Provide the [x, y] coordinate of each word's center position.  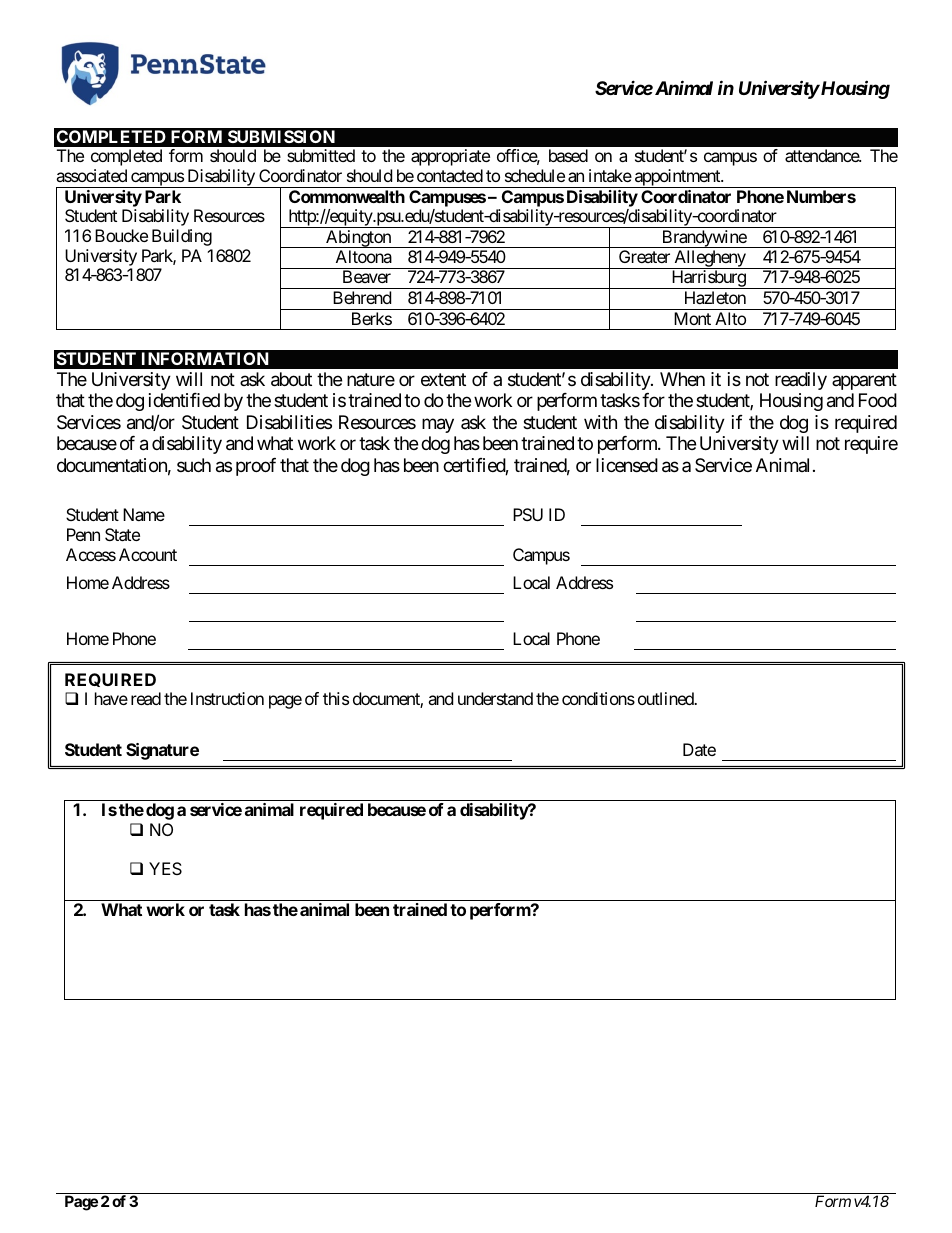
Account [148, 554]
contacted [450, 175]
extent [443, 379]
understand [495, 698]
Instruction [227, 698]
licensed [627, 465]
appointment [677, 178]
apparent [864, 381]
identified [184, 400]
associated [91, 175]
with [600, 422]
